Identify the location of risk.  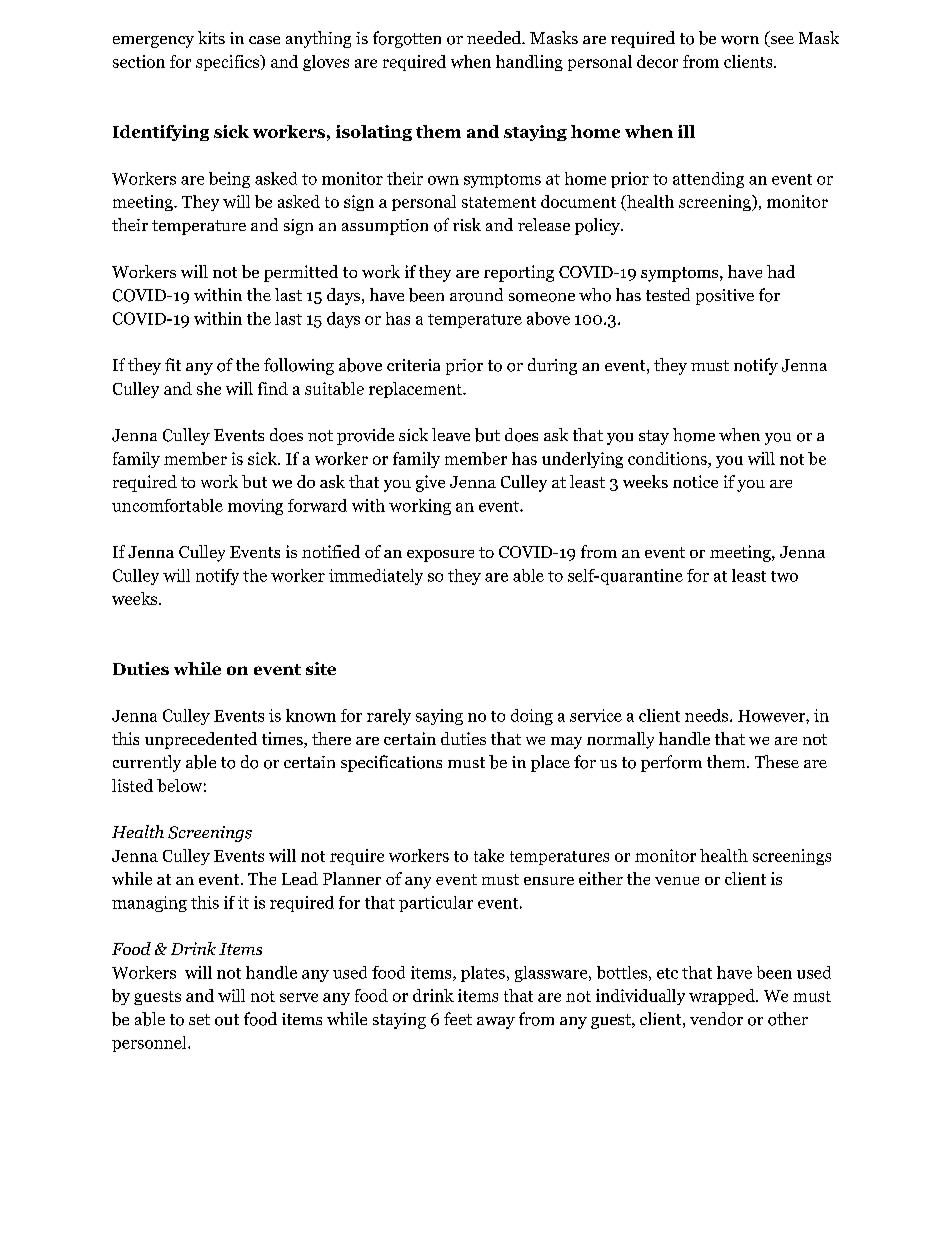
(467, 224).
